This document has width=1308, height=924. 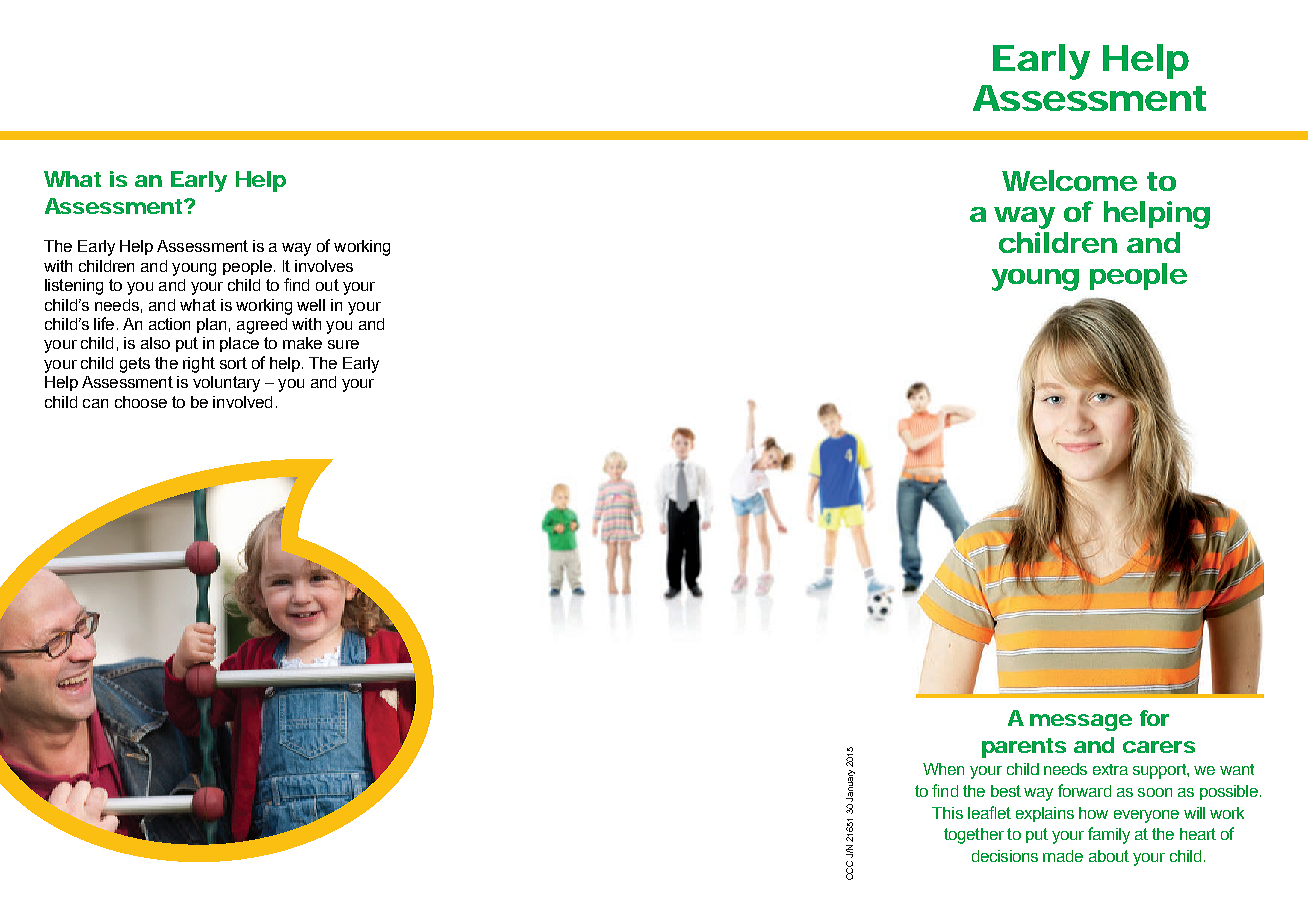 I want to click on When, so click(x=943, y=769).
